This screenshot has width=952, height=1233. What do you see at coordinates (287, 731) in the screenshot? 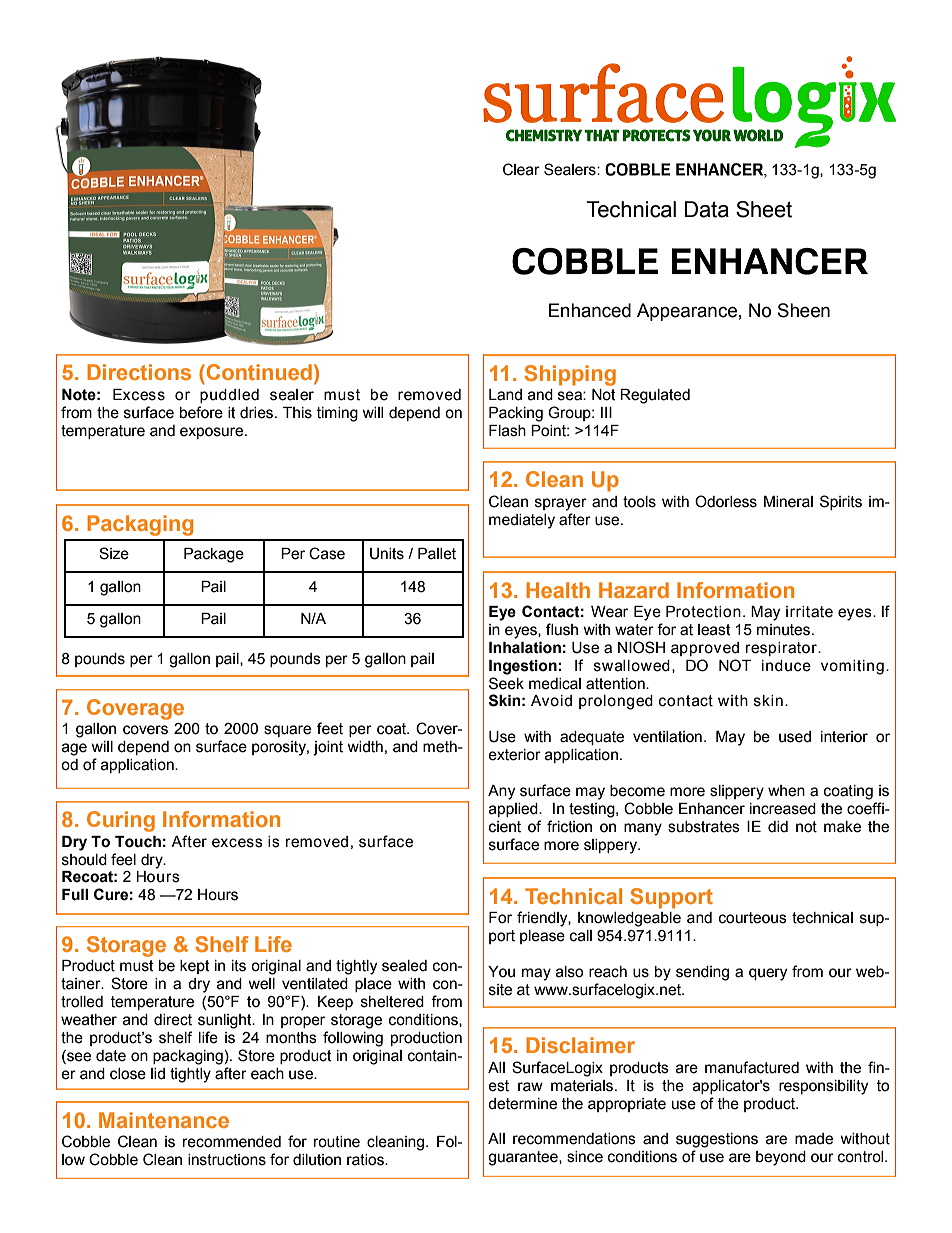
I see `square` at bounding box center [287, 731].
